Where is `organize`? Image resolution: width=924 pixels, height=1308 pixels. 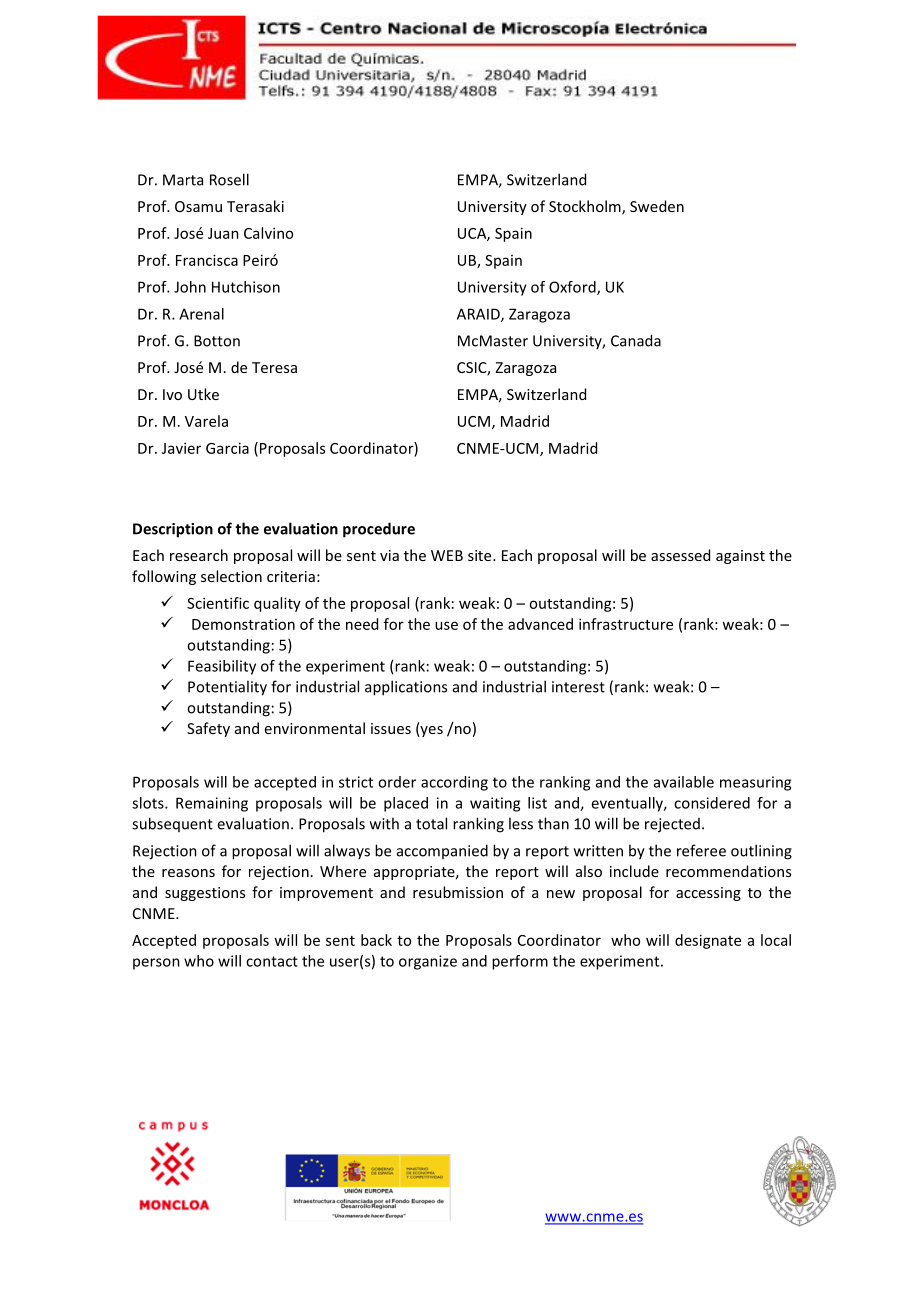 organize is located at coordinates (428, 962).
